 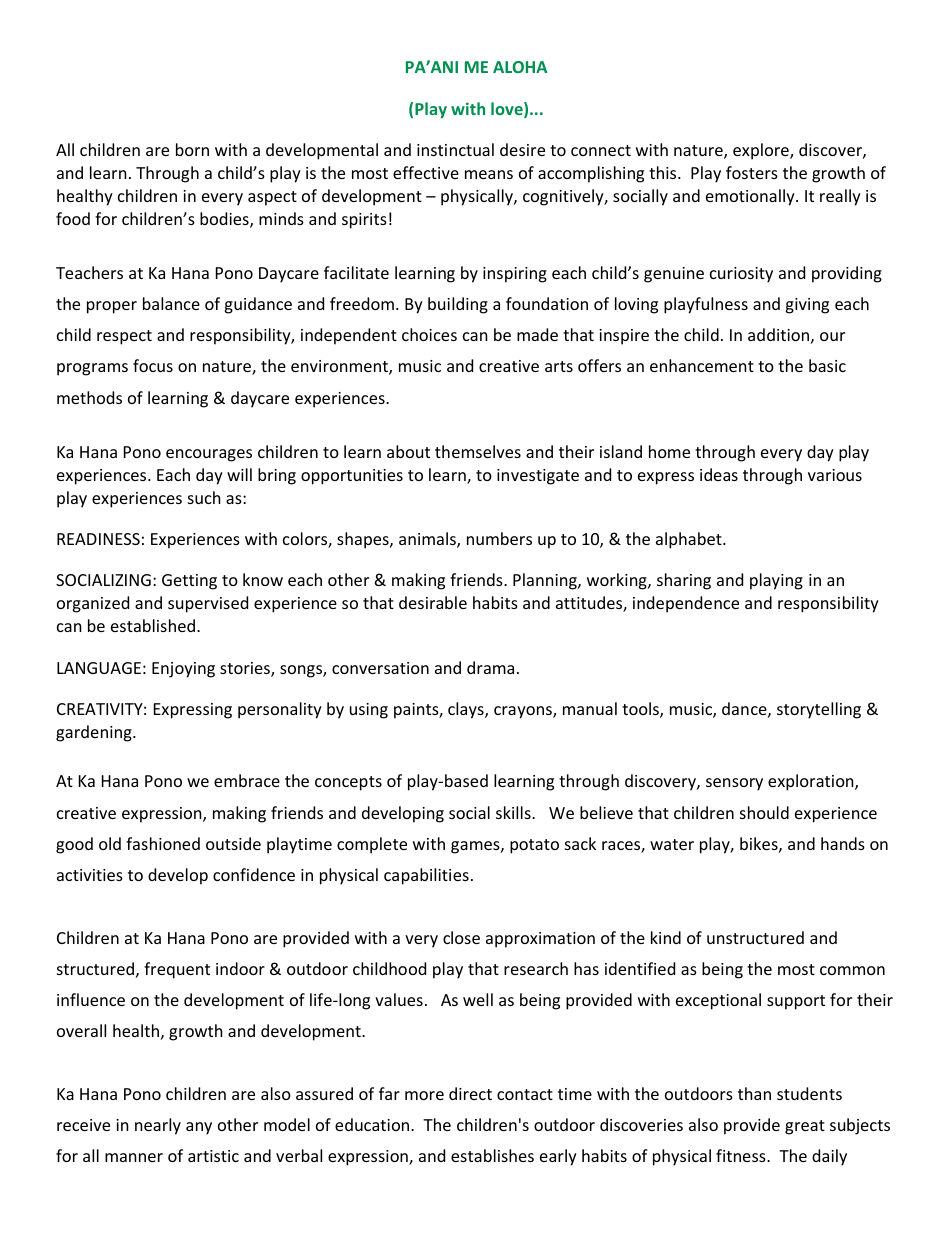 What do you see at coordinates (470, 1093) in the page?
I see `direct` at bounding box center [470, 1093].
